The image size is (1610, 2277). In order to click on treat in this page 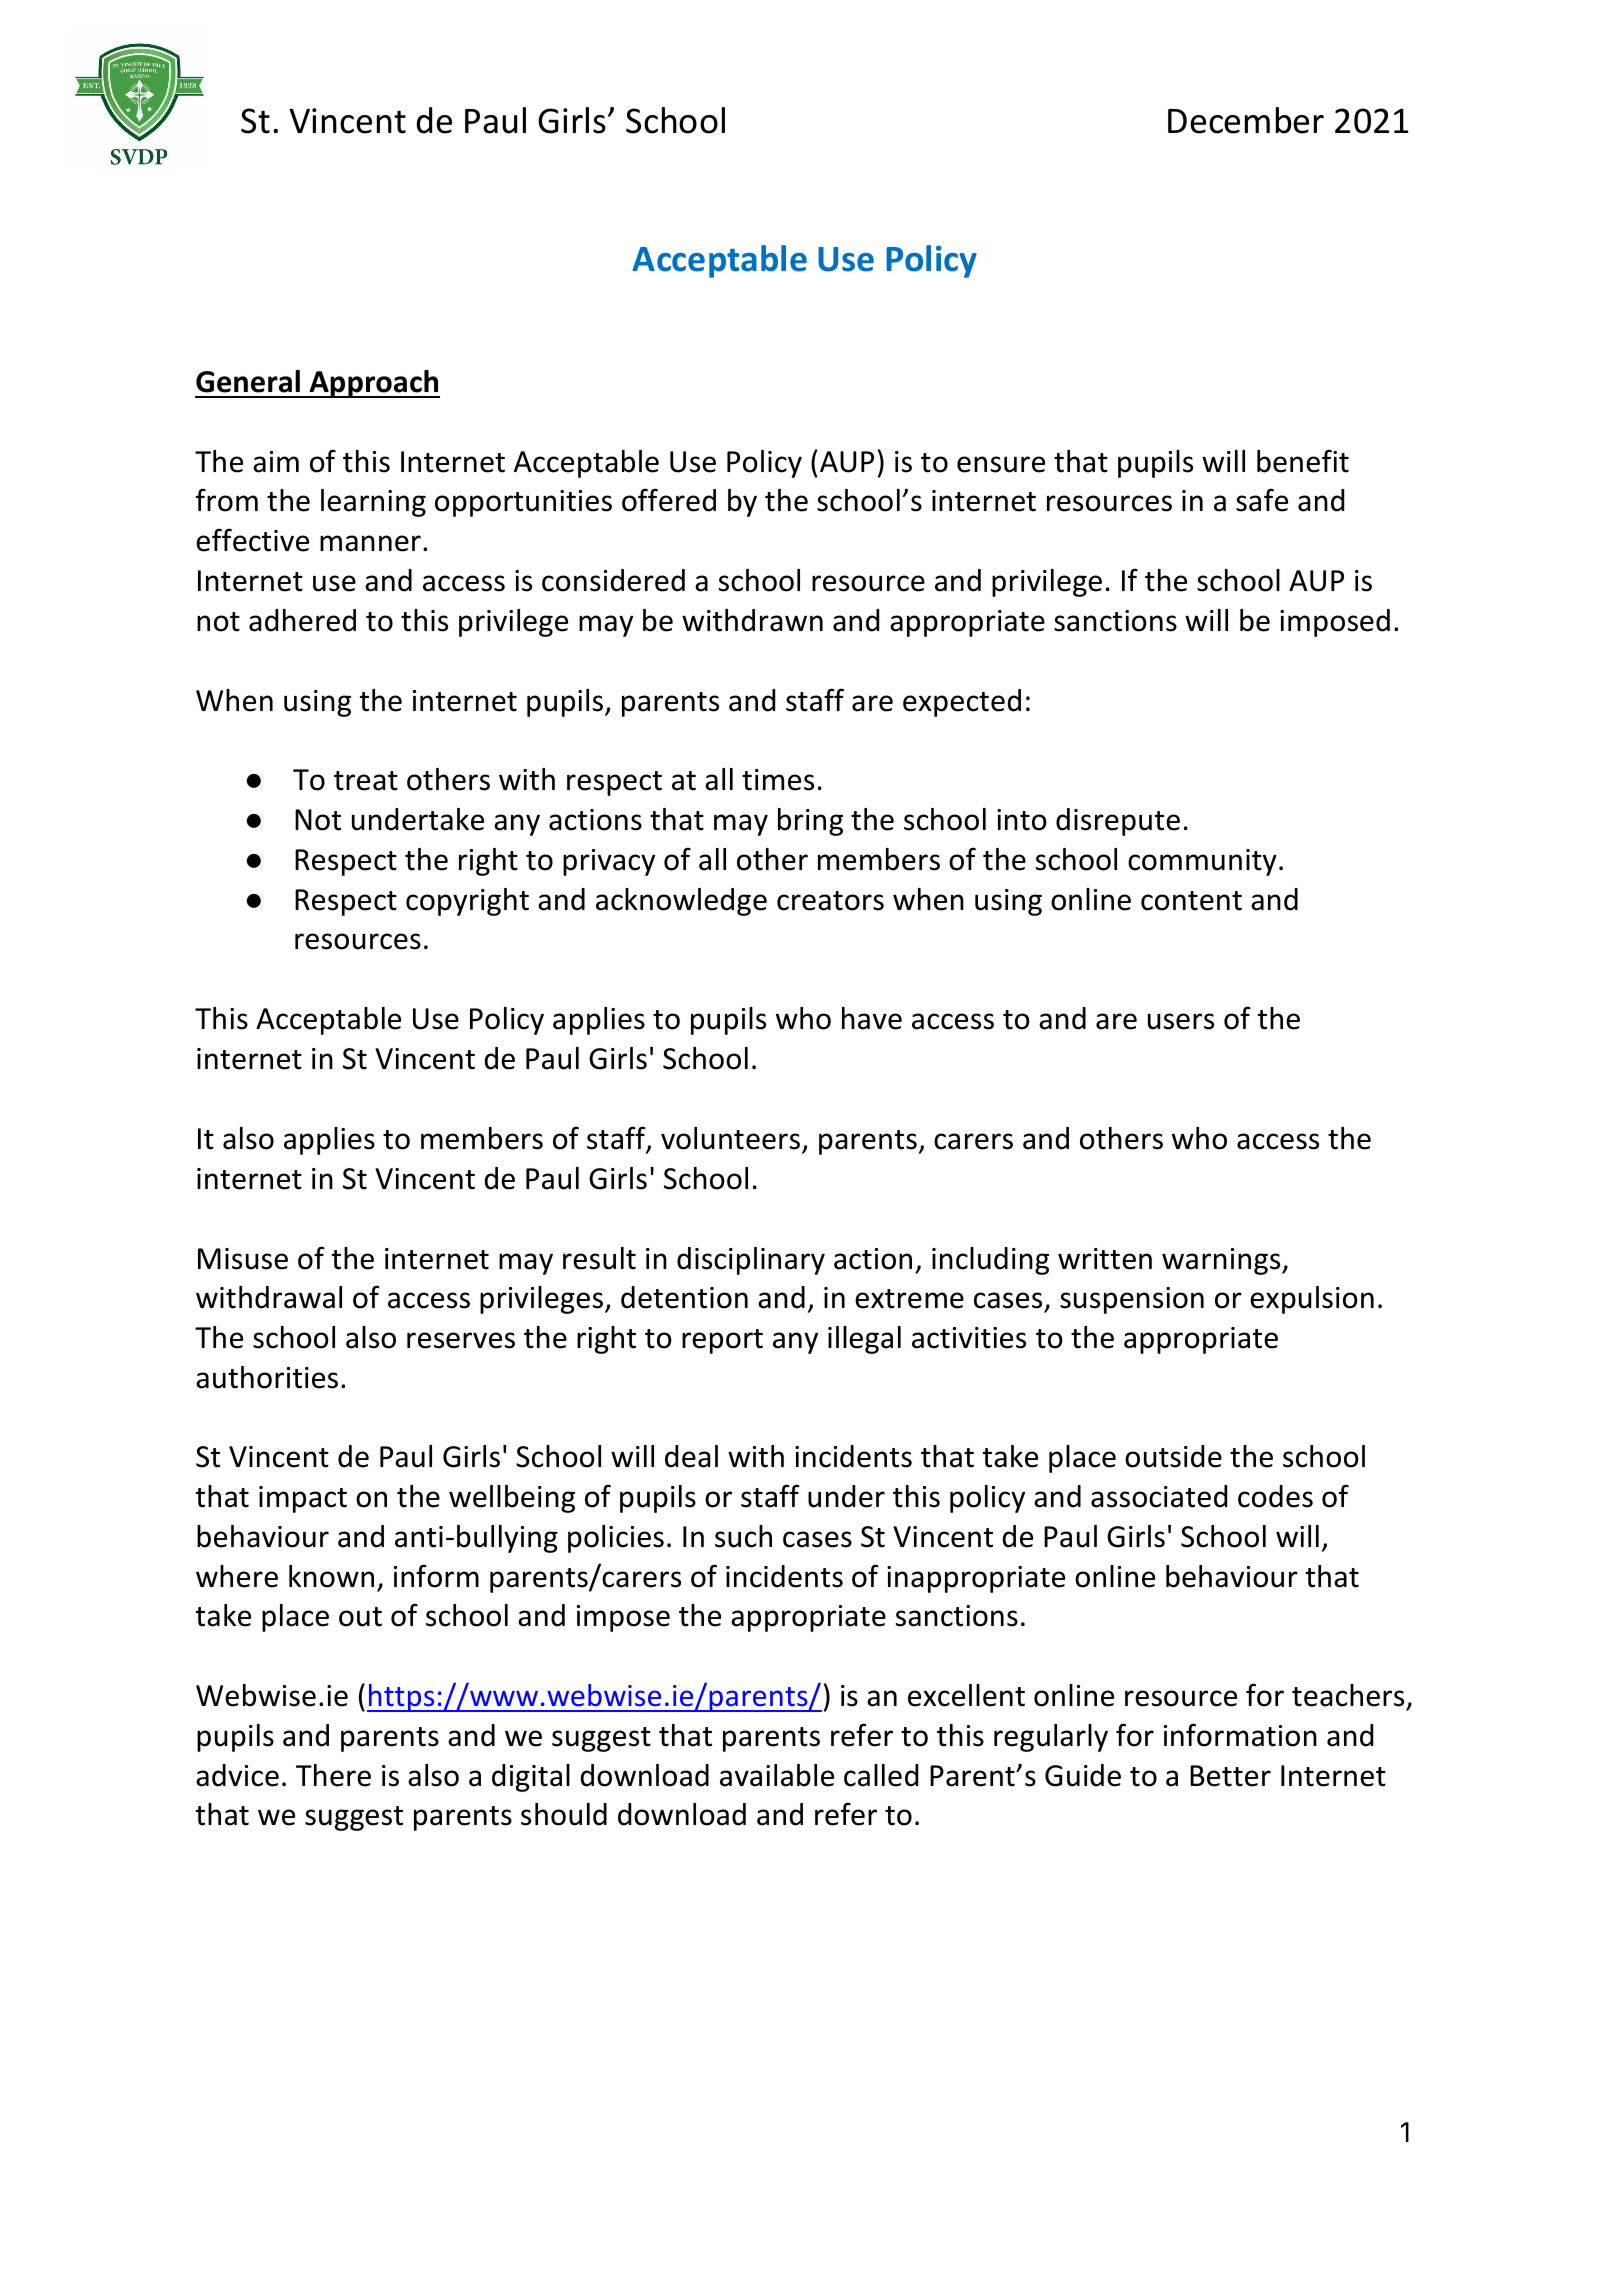, I will do `click(366, 781)`.
